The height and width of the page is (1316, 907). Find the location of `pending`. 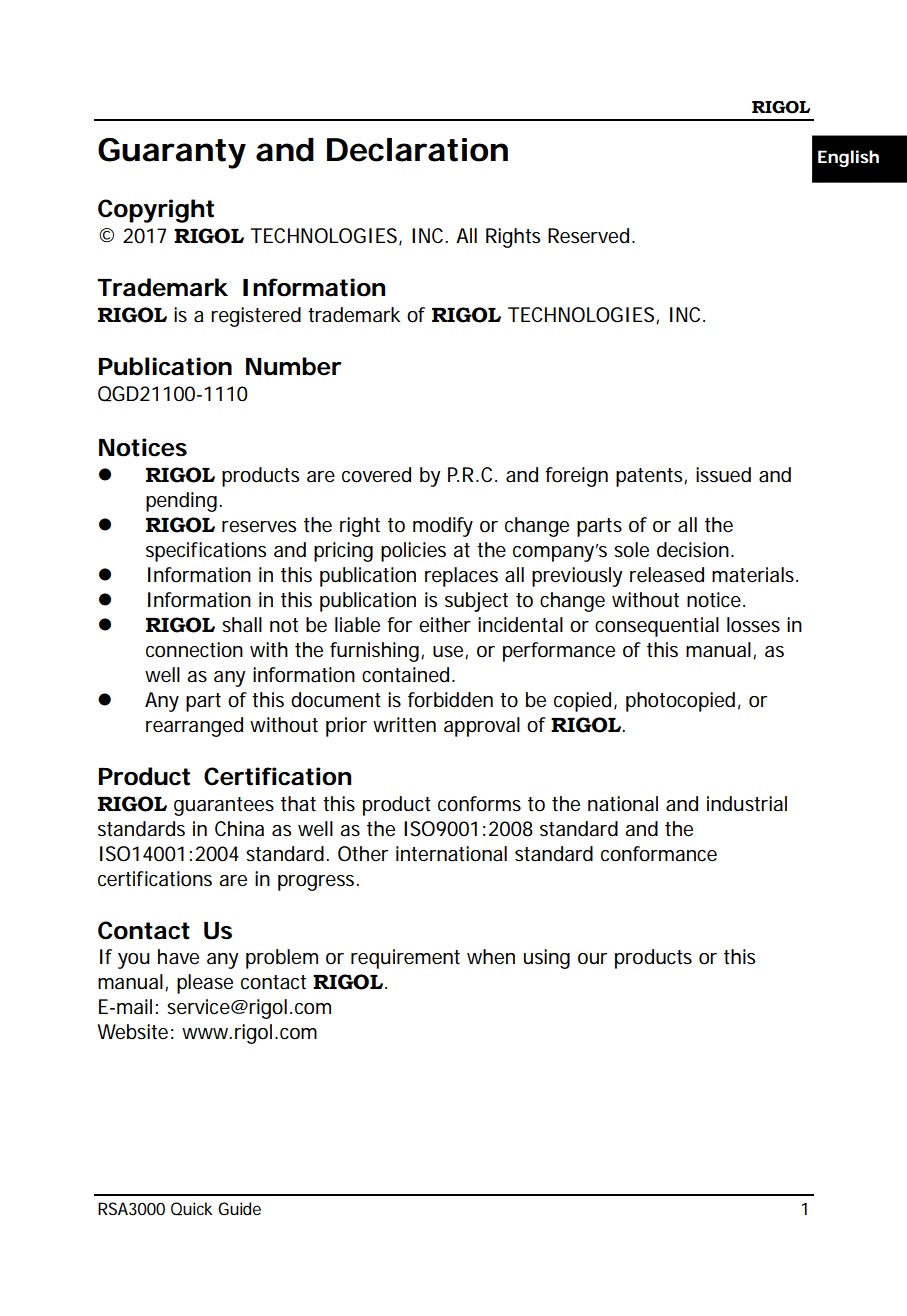

pending is located at coordinates (181, 502).
